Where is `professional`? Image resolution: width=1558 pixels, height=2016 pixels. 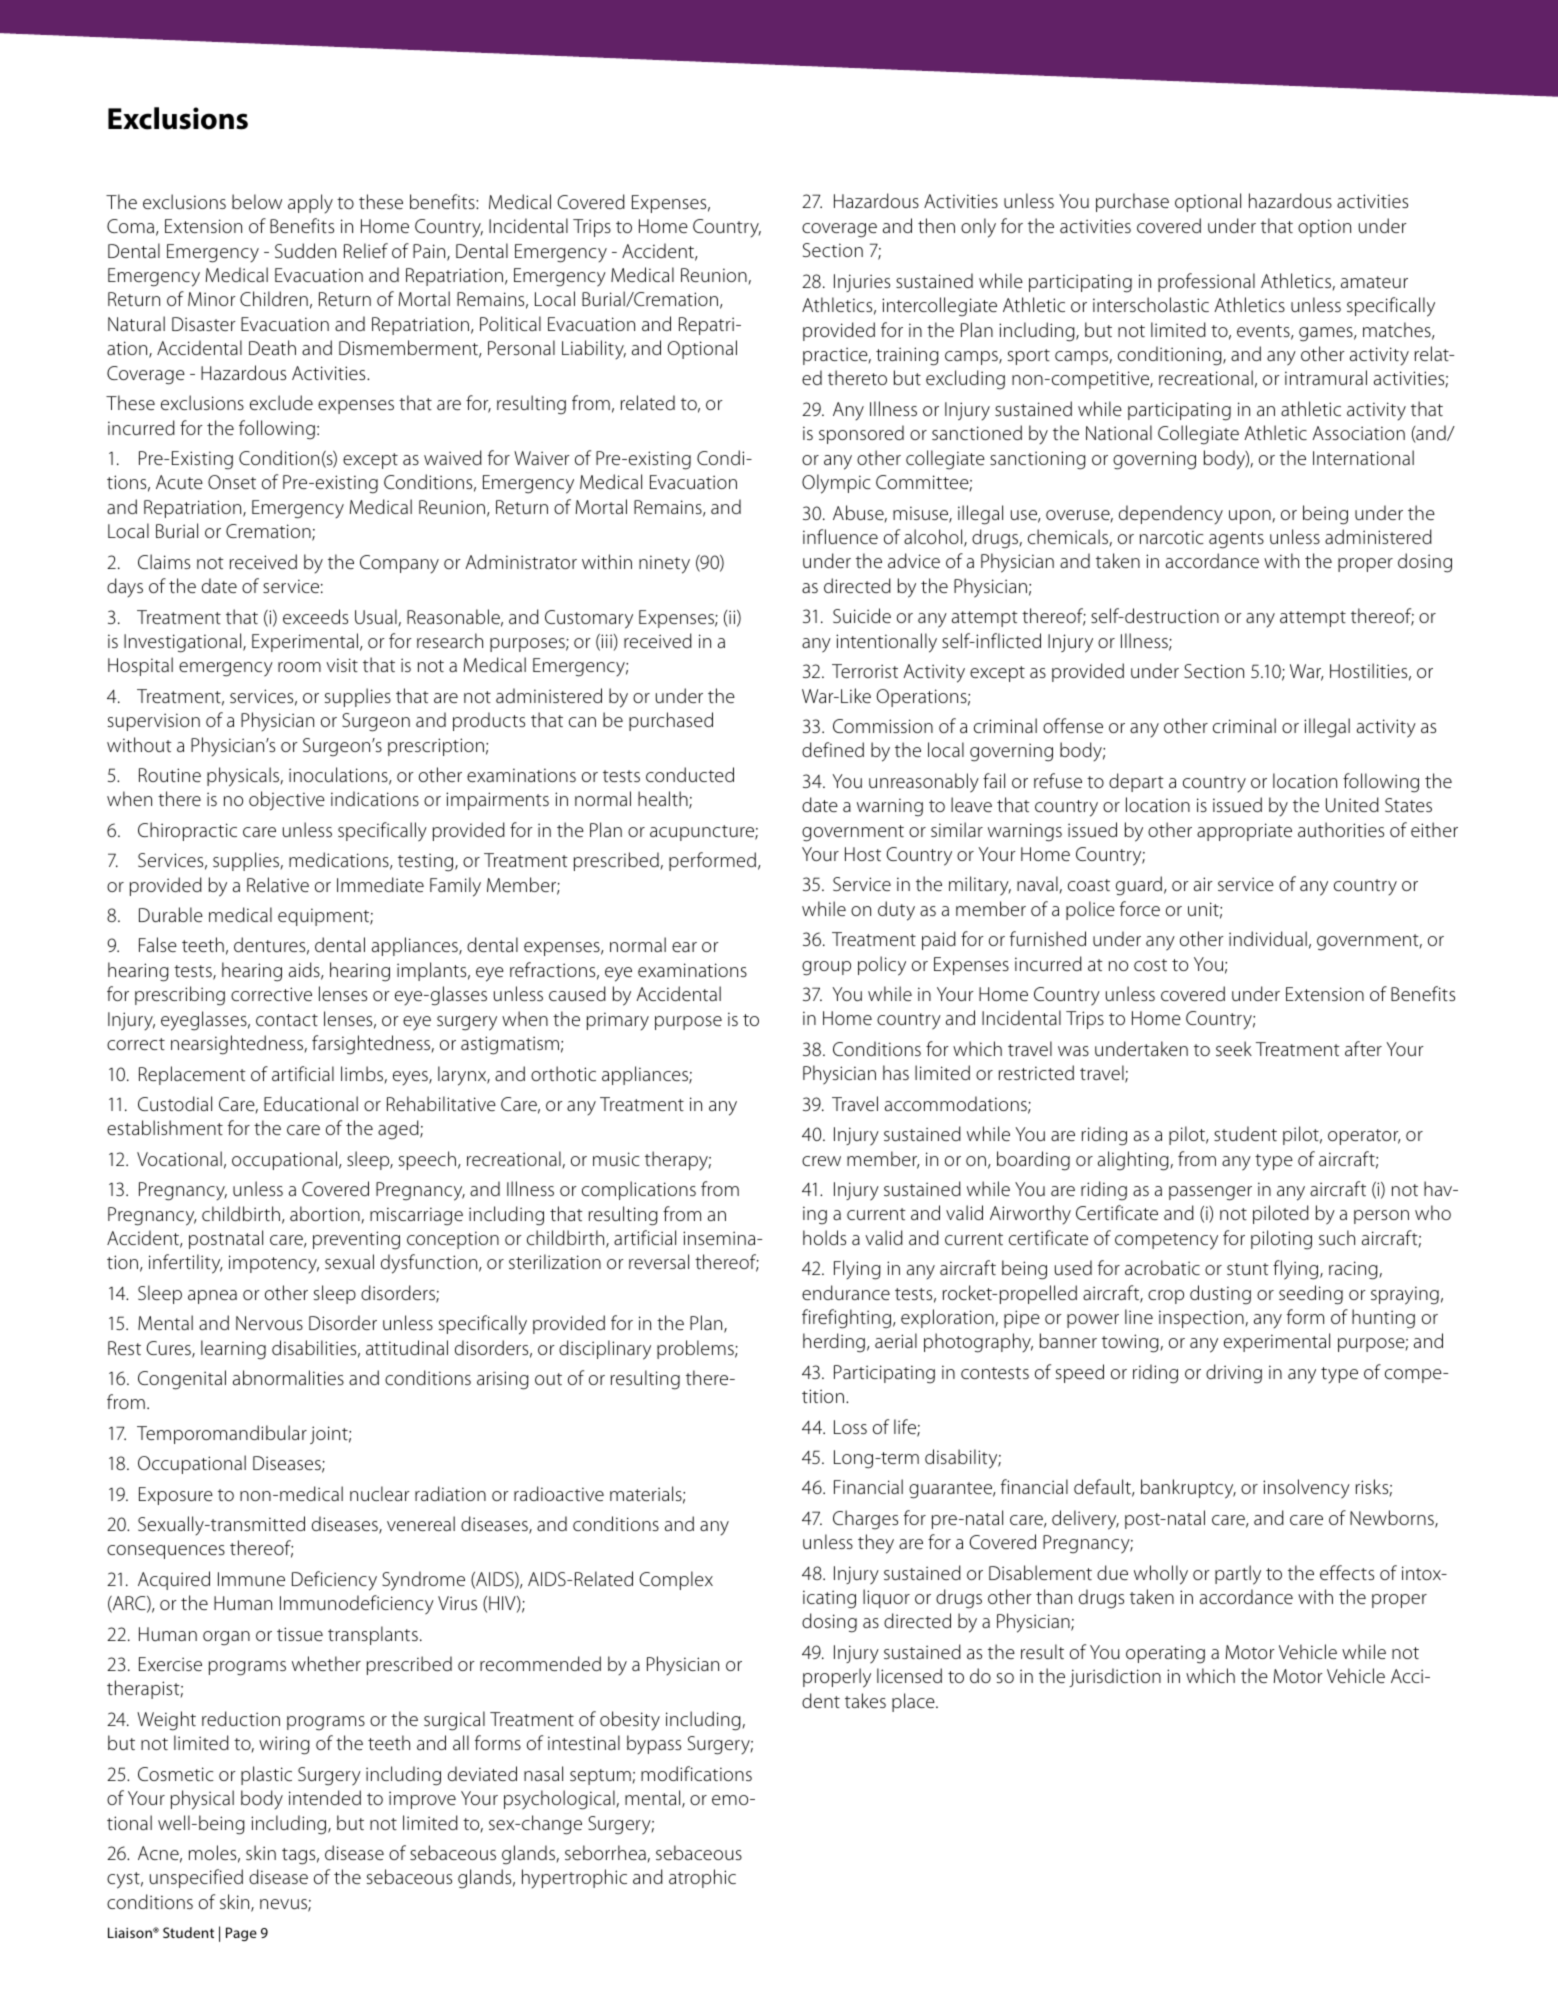 professional is located at coordinates (1206, 282).
